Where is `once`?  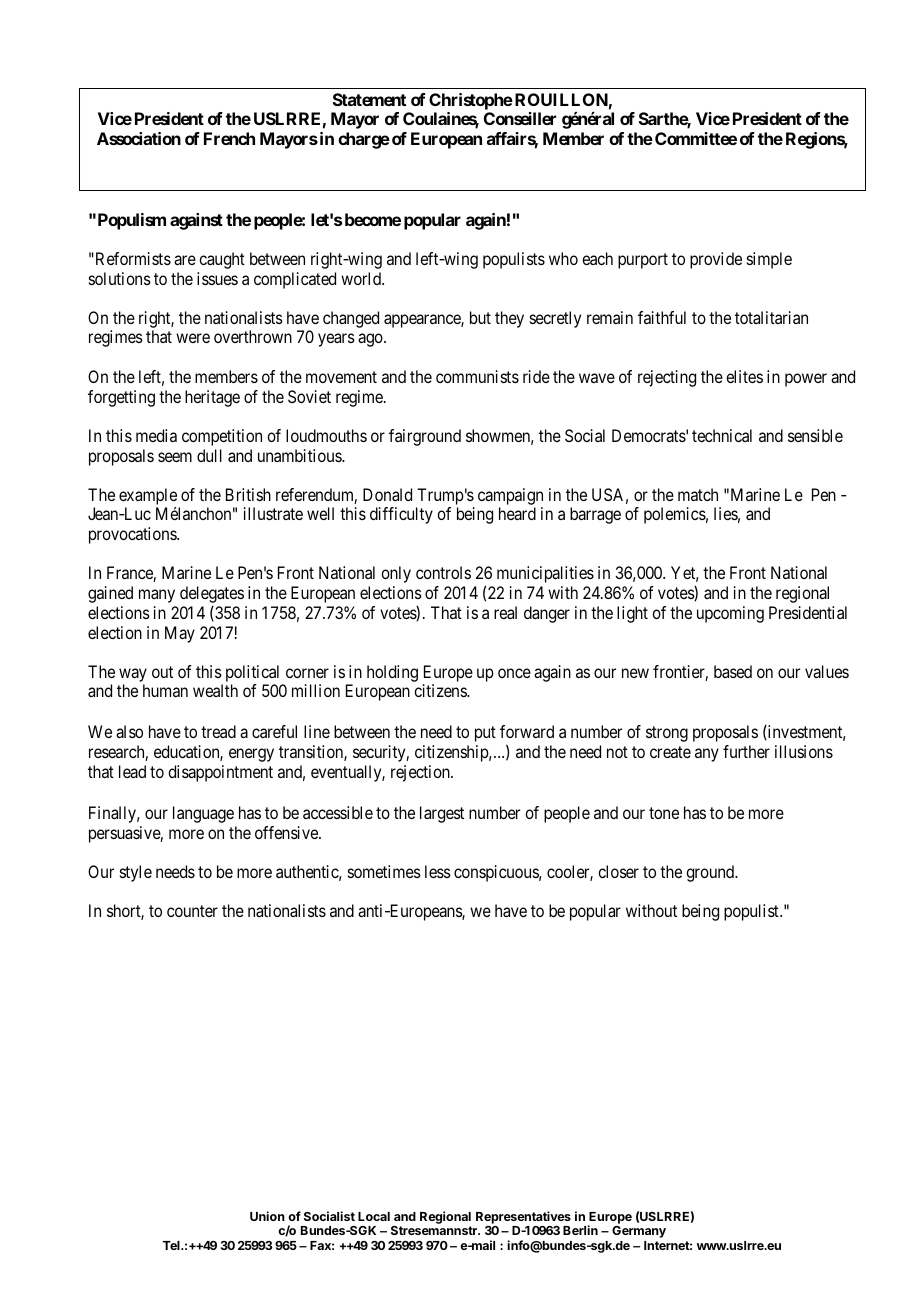 once is located at coordinates (514, 673).
